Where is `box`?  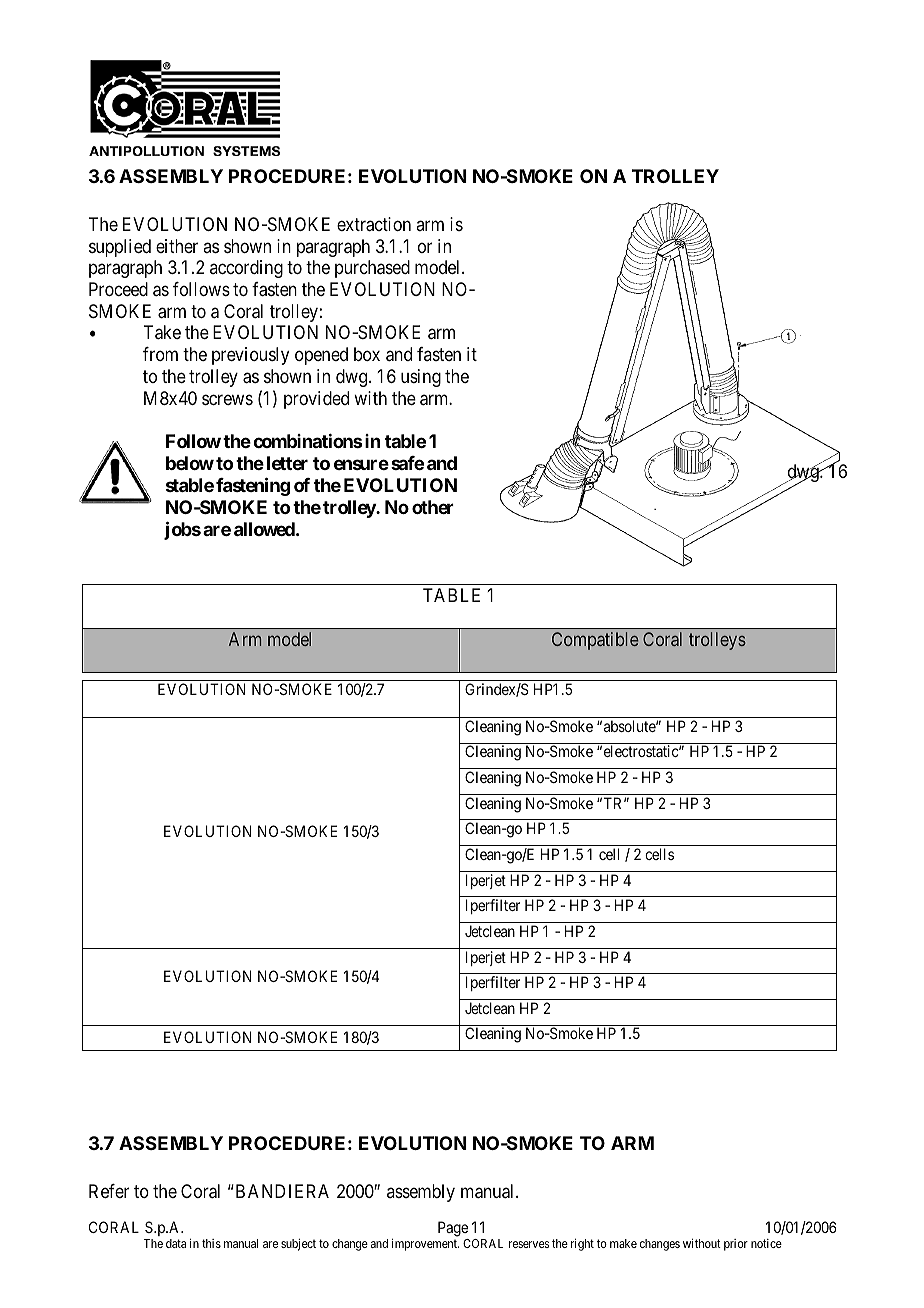
box is located at coordinates (367, 354).
